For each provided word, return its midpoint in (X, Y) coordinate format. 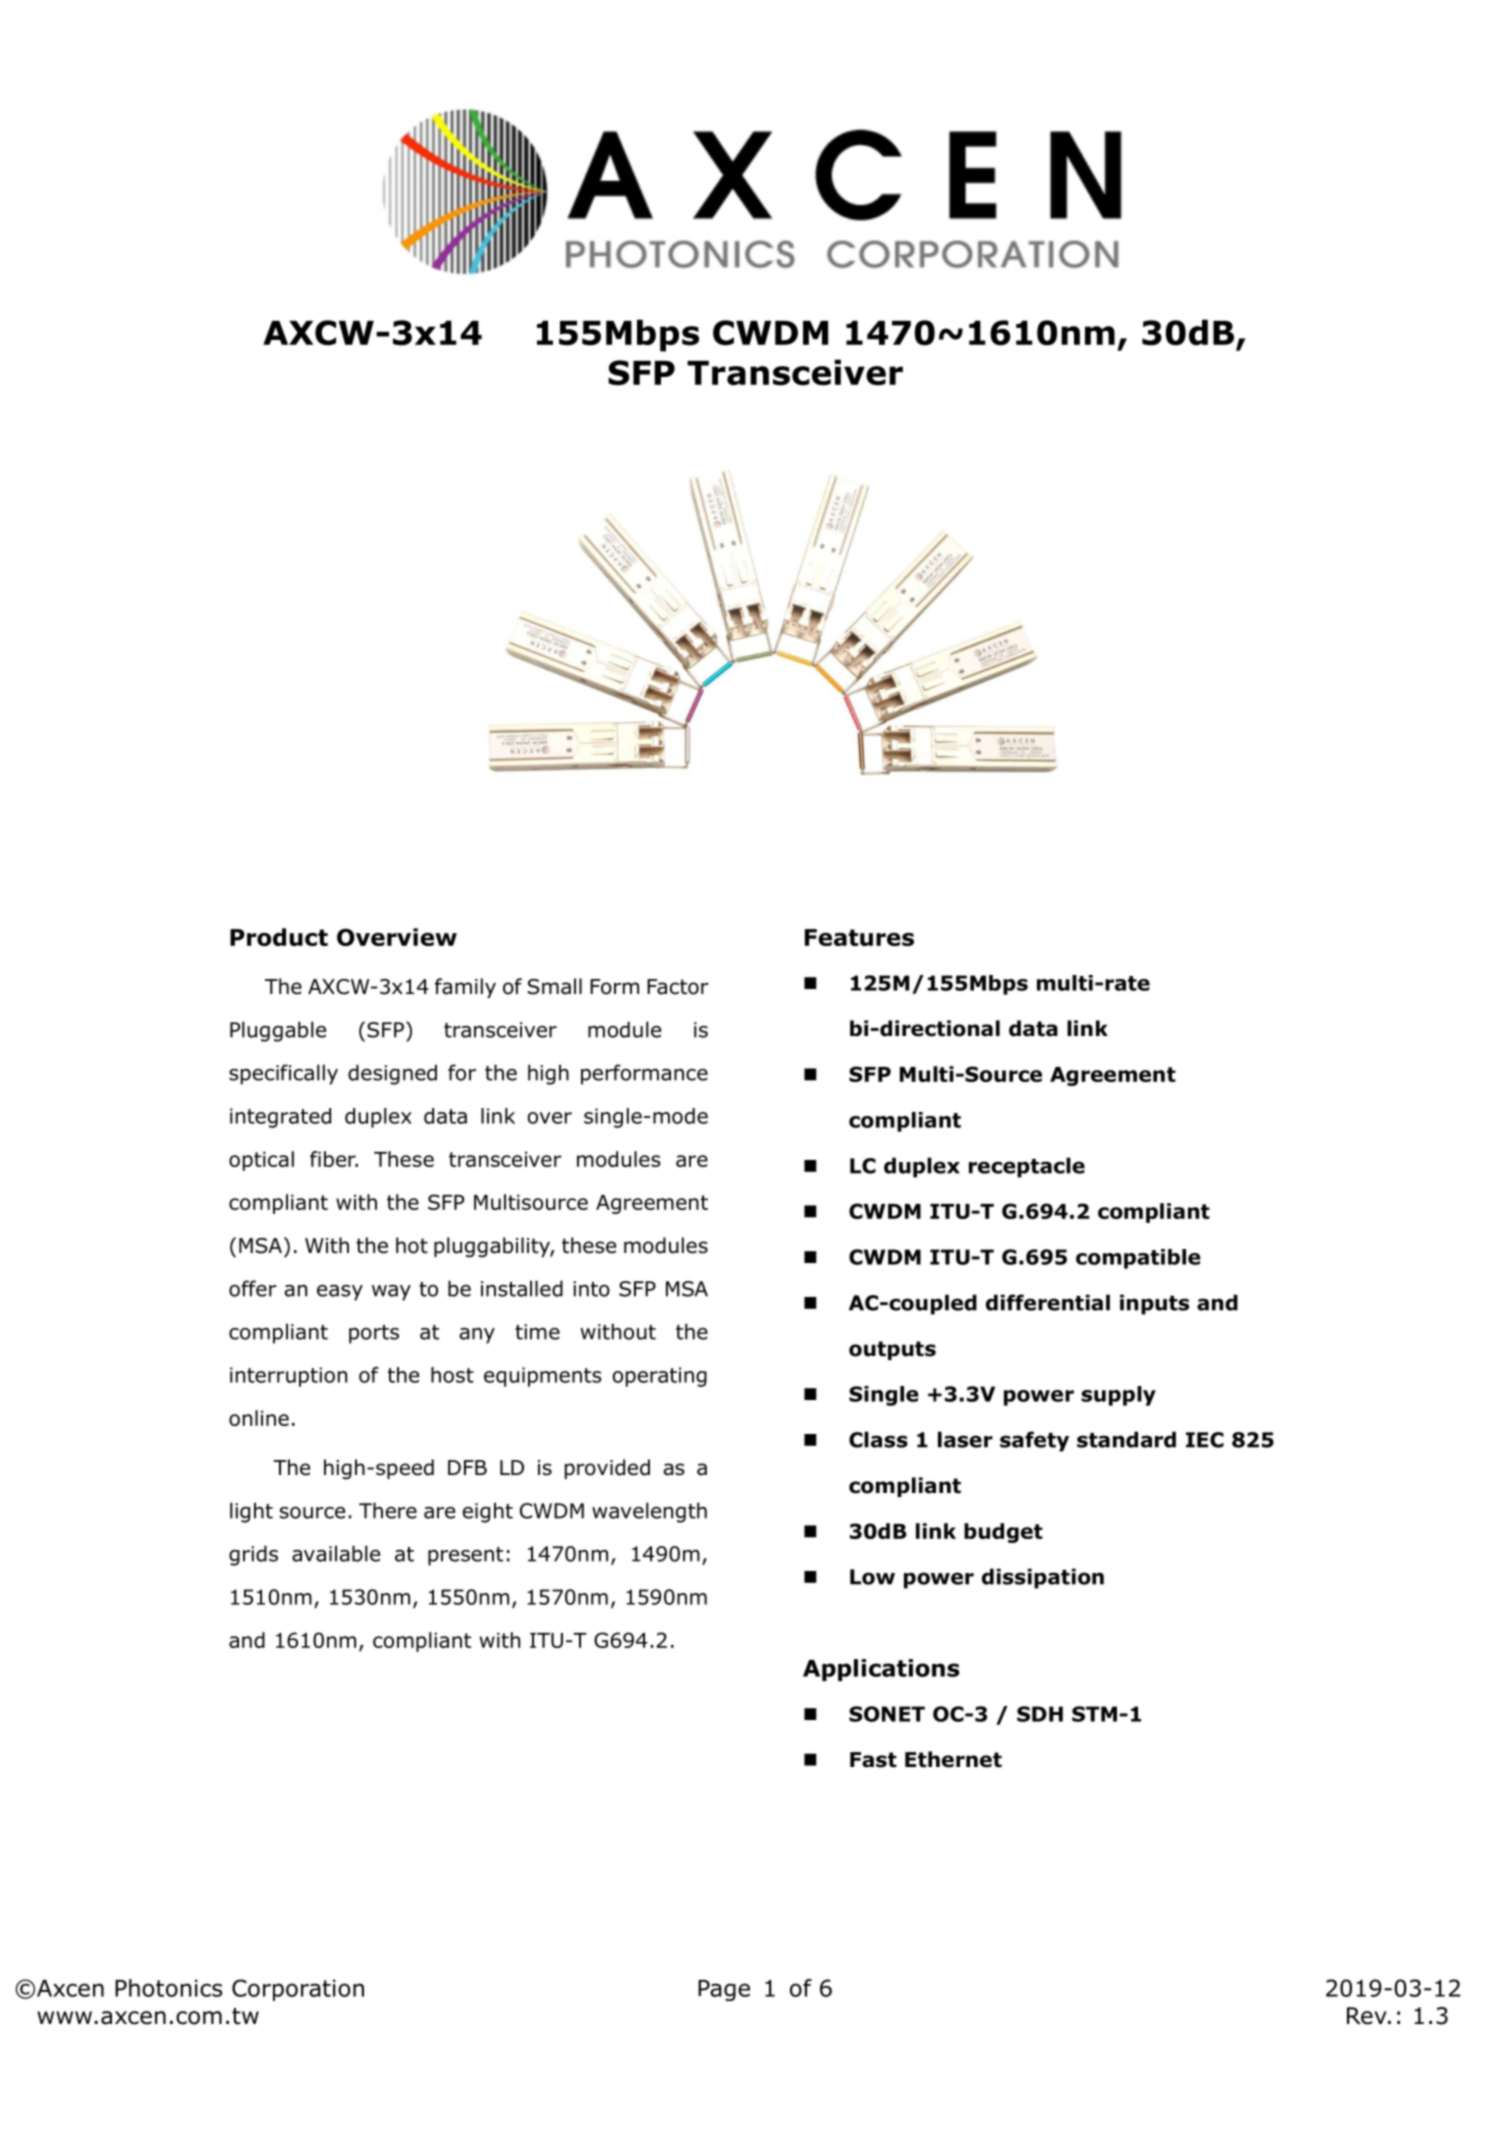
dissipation (1043, 1578)
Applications (881, 1670)
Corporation (298, 1990)
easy (340, 1293)
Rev (1368, 2016)
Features (859, 937)
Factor (678, 987)
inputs (1154, 1304)
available (336, 1553)
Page (724, 1990)
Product (279, 937)
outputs (892, 1350)
